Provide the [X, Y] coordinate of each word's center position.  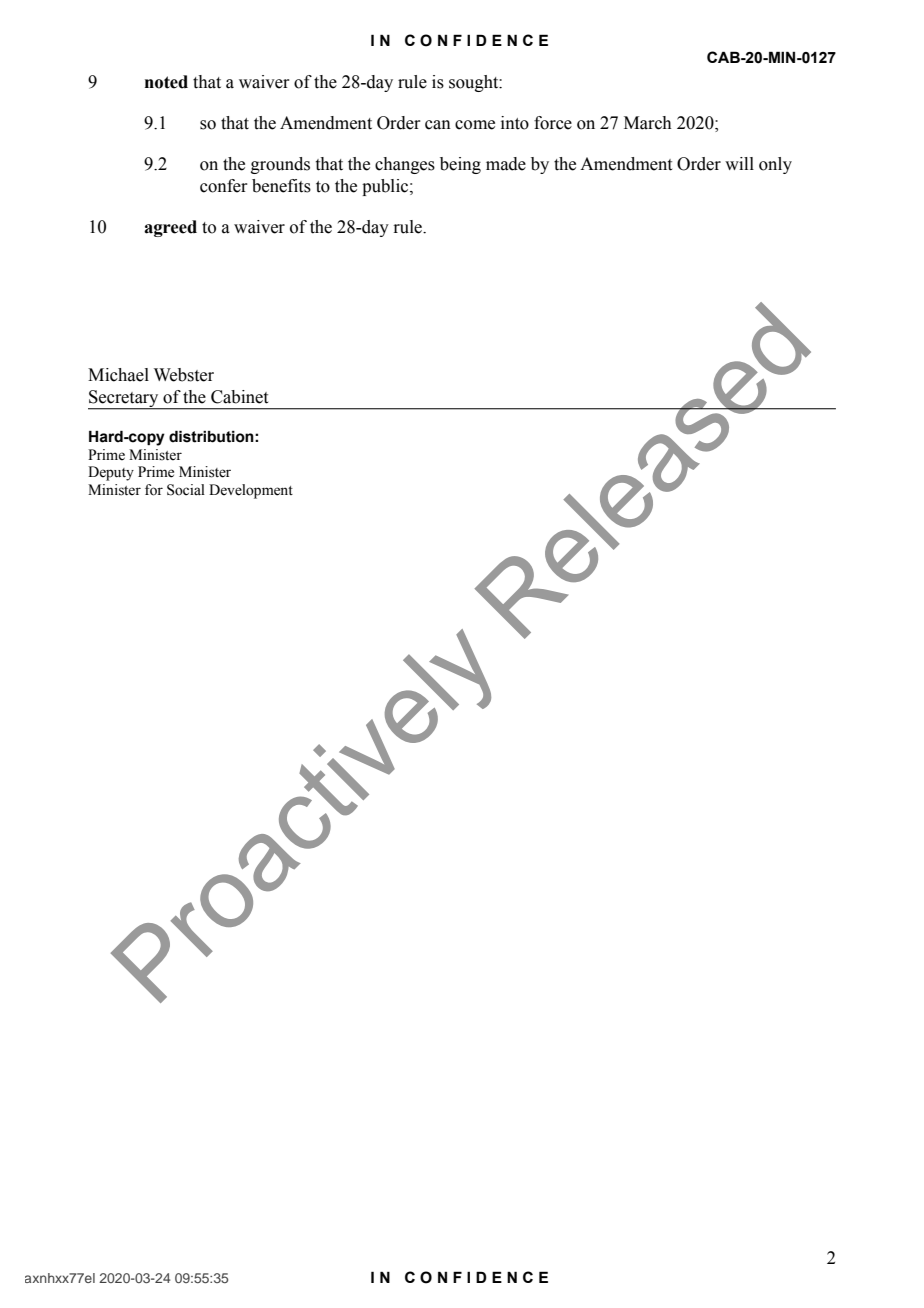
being [460, 165]
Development [251, 491]
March [648, 123]
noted [166, 82]
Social [186, 490]
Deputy [111, 473]
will [739, 163]
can [438, 125]
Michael [118, 375]
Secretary [124, 399]
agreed [170, 228]
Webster [184, 375]
